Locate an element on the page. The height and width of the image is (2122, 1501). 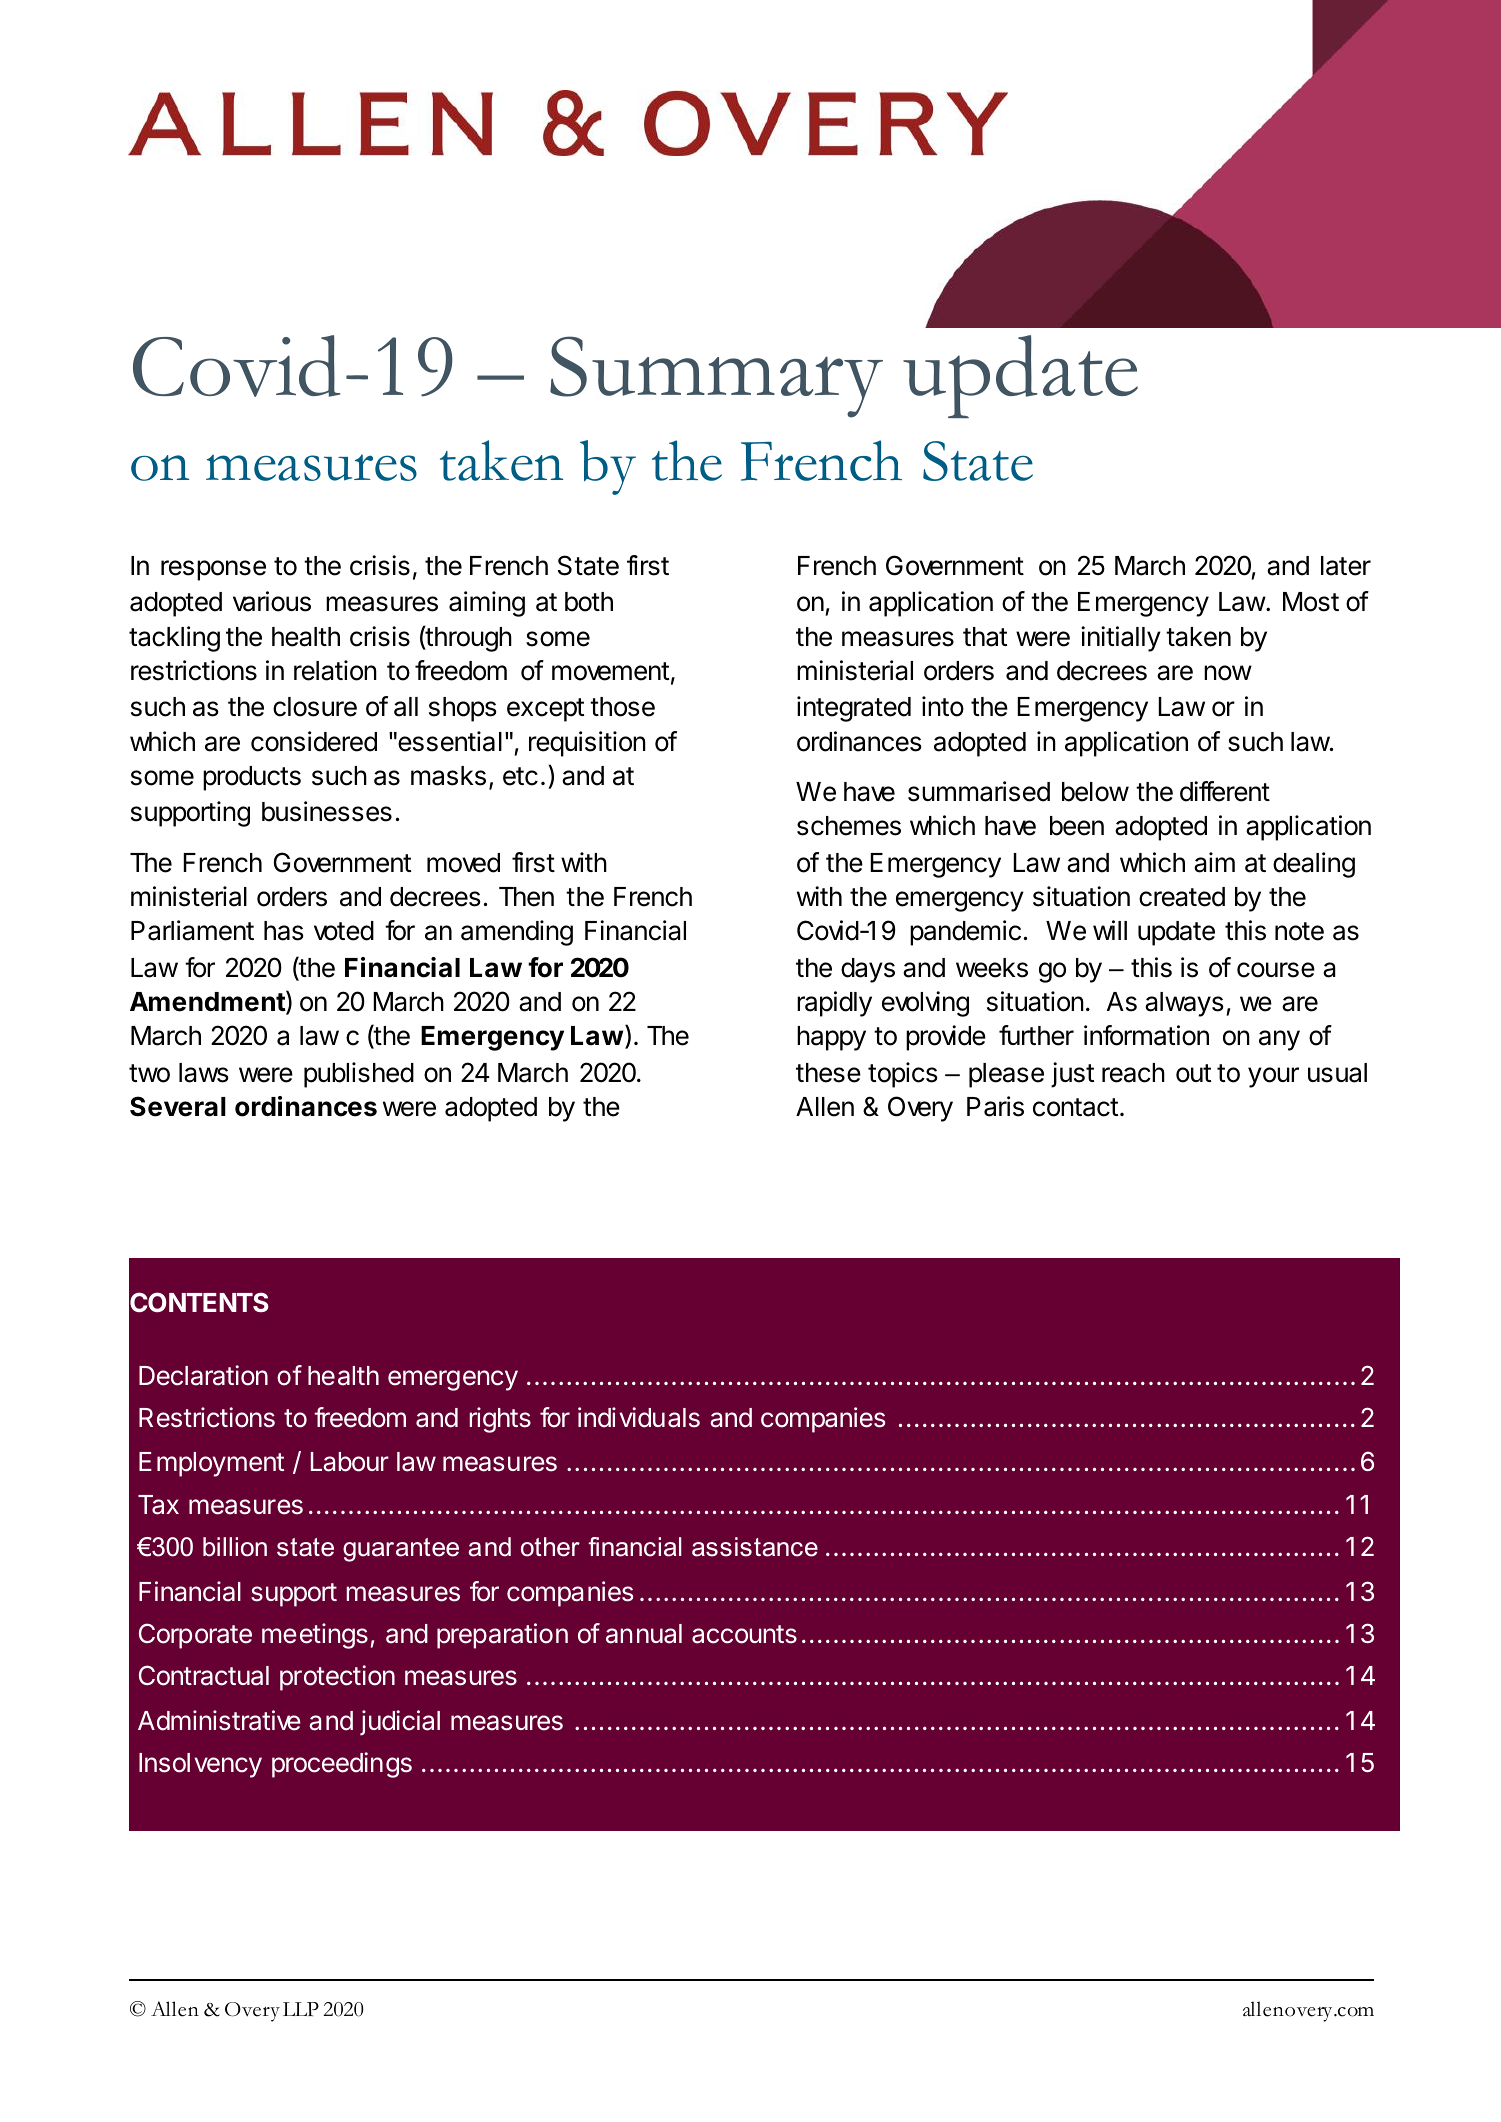
different is located at coordinates (1225, 791).
